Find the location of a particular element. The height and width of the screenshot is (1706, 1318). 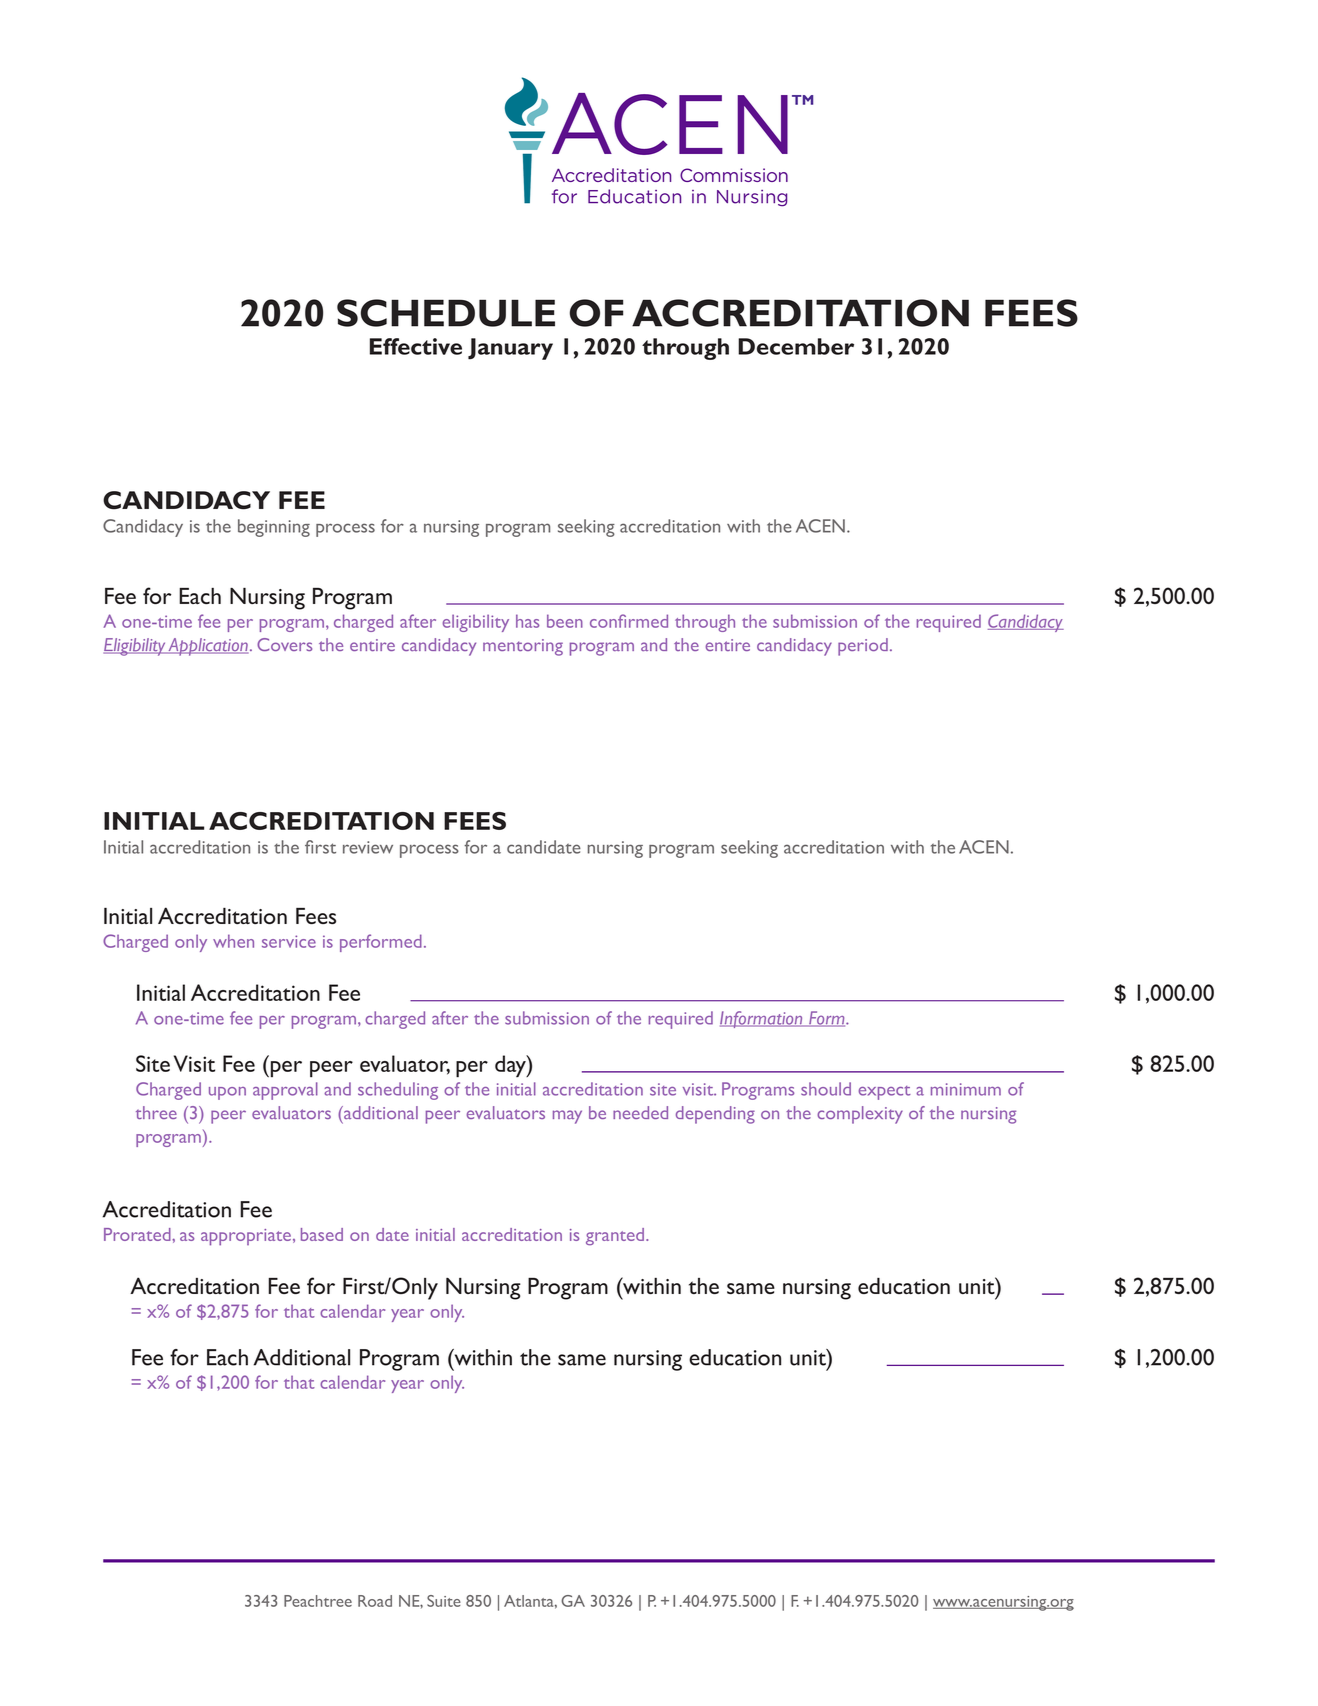

December is located at coordinates (796, 346).
